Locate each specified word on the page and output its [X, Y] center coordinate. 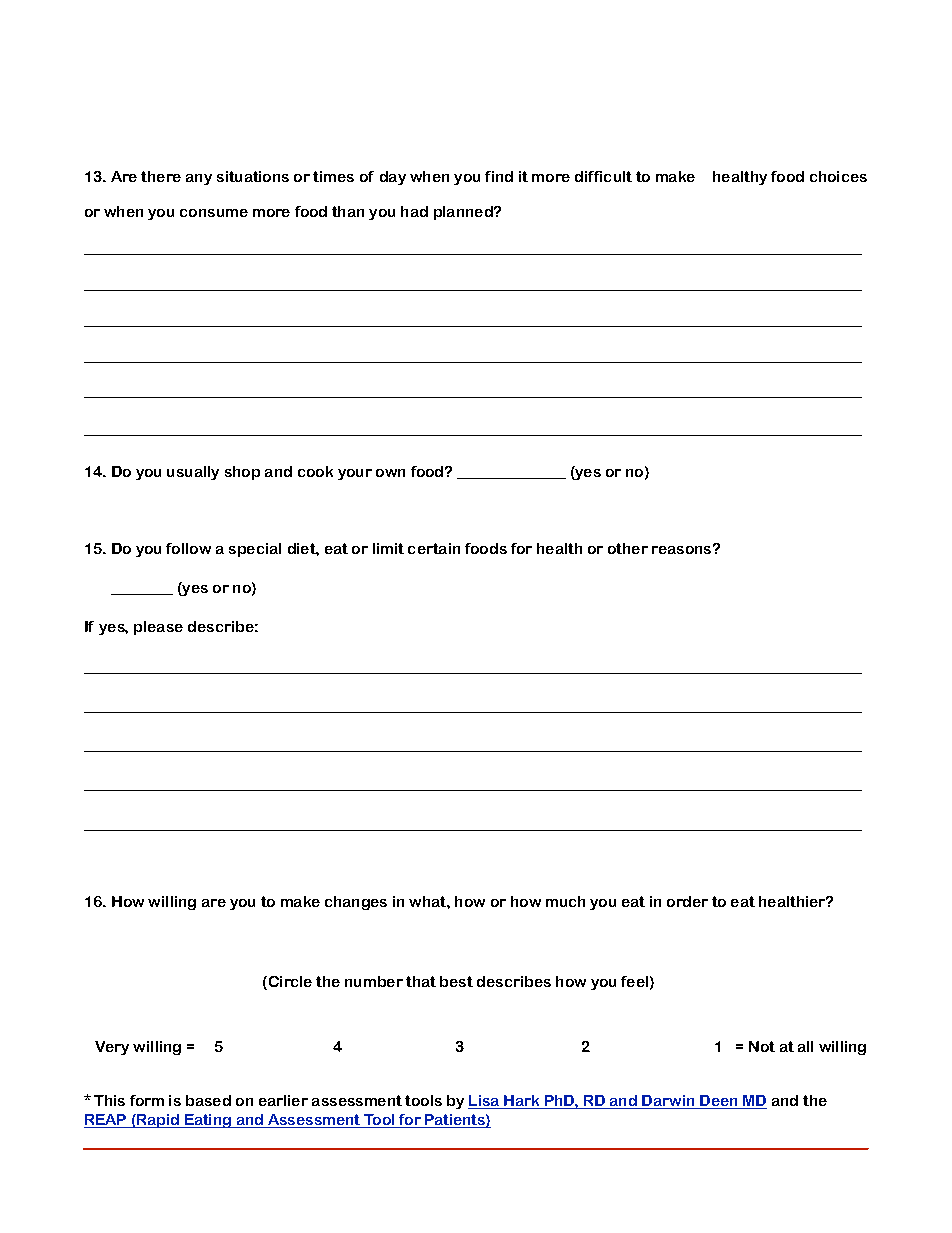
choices [838, 176]
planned [464, 213]
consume [214, 213]
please [158, 628]
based [208, 1100]
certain [434, 548]
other [628, 548]
